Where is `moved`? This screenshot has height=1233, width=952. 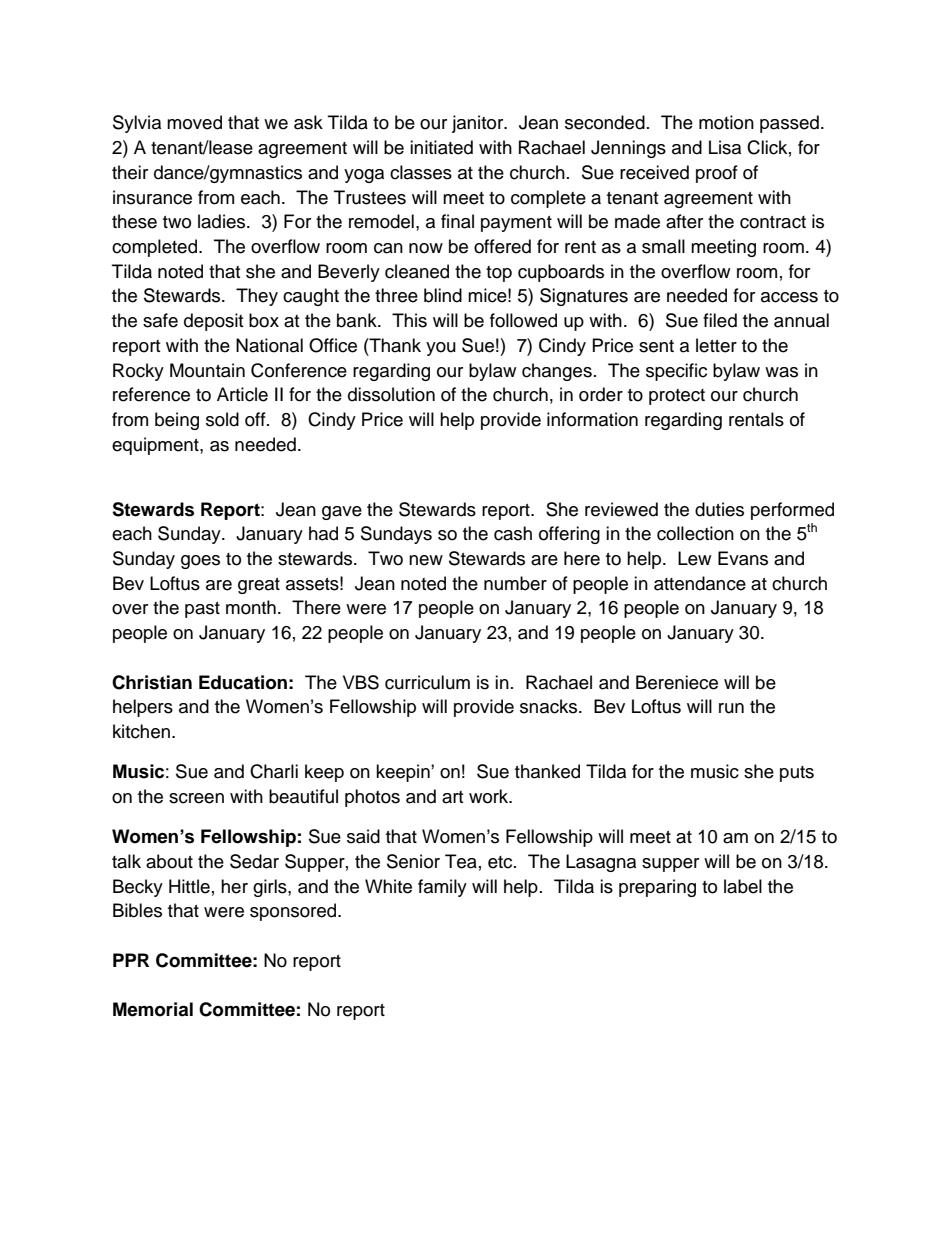
moved is located at coordinates (194, 122).
